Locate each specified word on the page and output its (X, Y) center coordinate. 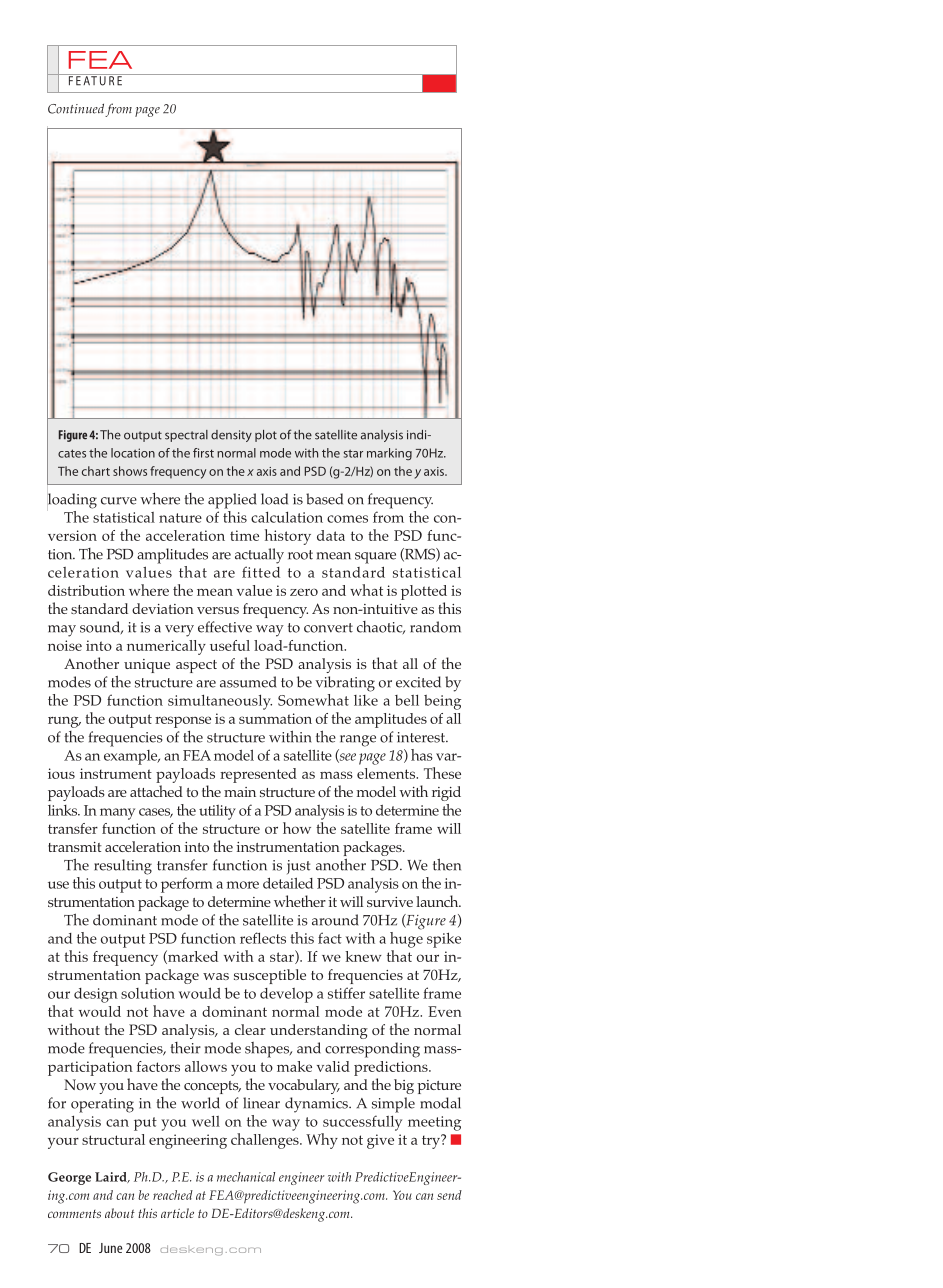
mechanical (246, 1177)
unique (147, 666)
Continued (76, 108)
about (120, 1213)
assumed (248, 682)
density (231, 436)
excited (418, 682)
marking (389, 454)
